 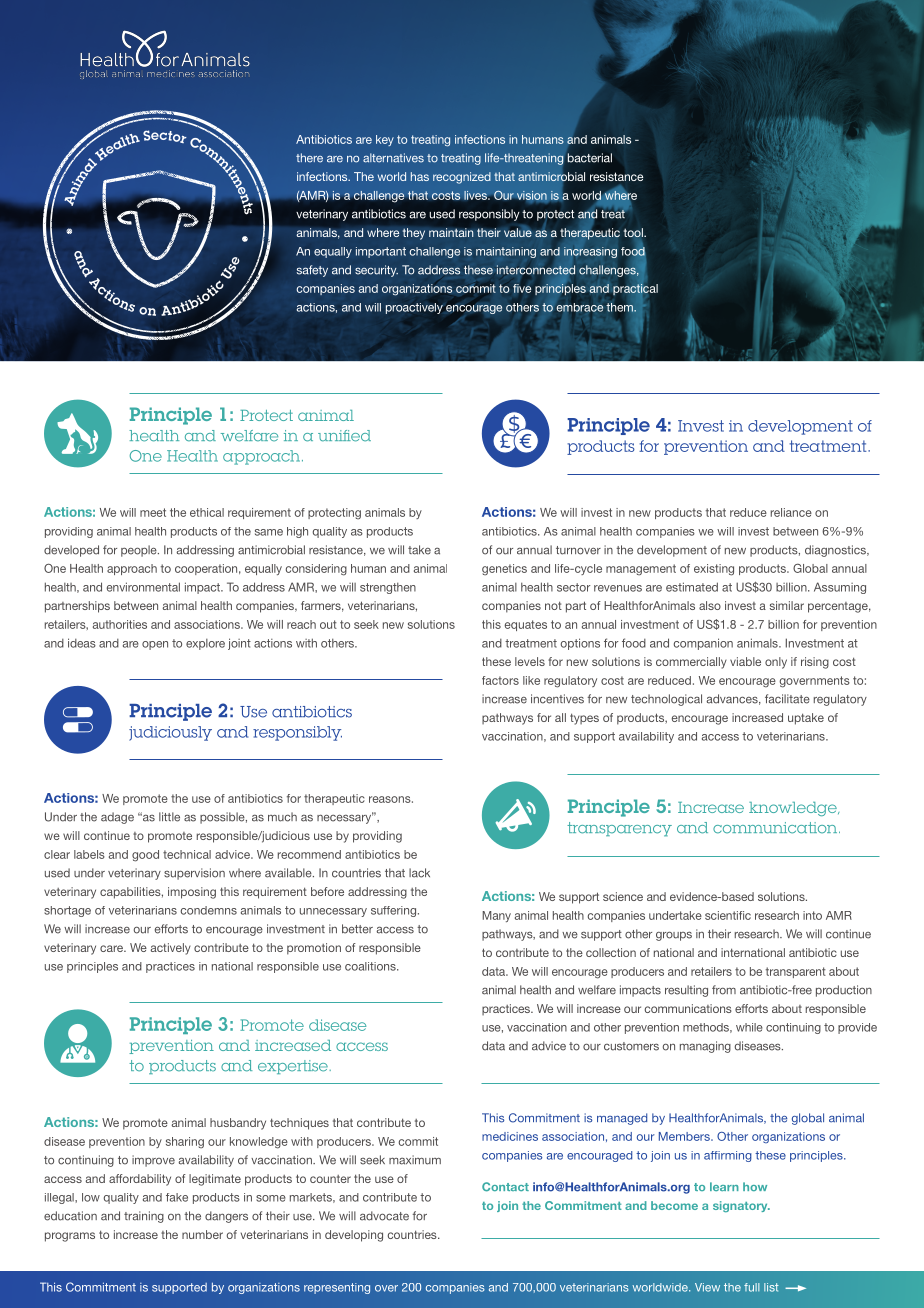 What do you see at coordinates (153, 512) in the document?
I see `meet` at bounding box center [153, 512].
